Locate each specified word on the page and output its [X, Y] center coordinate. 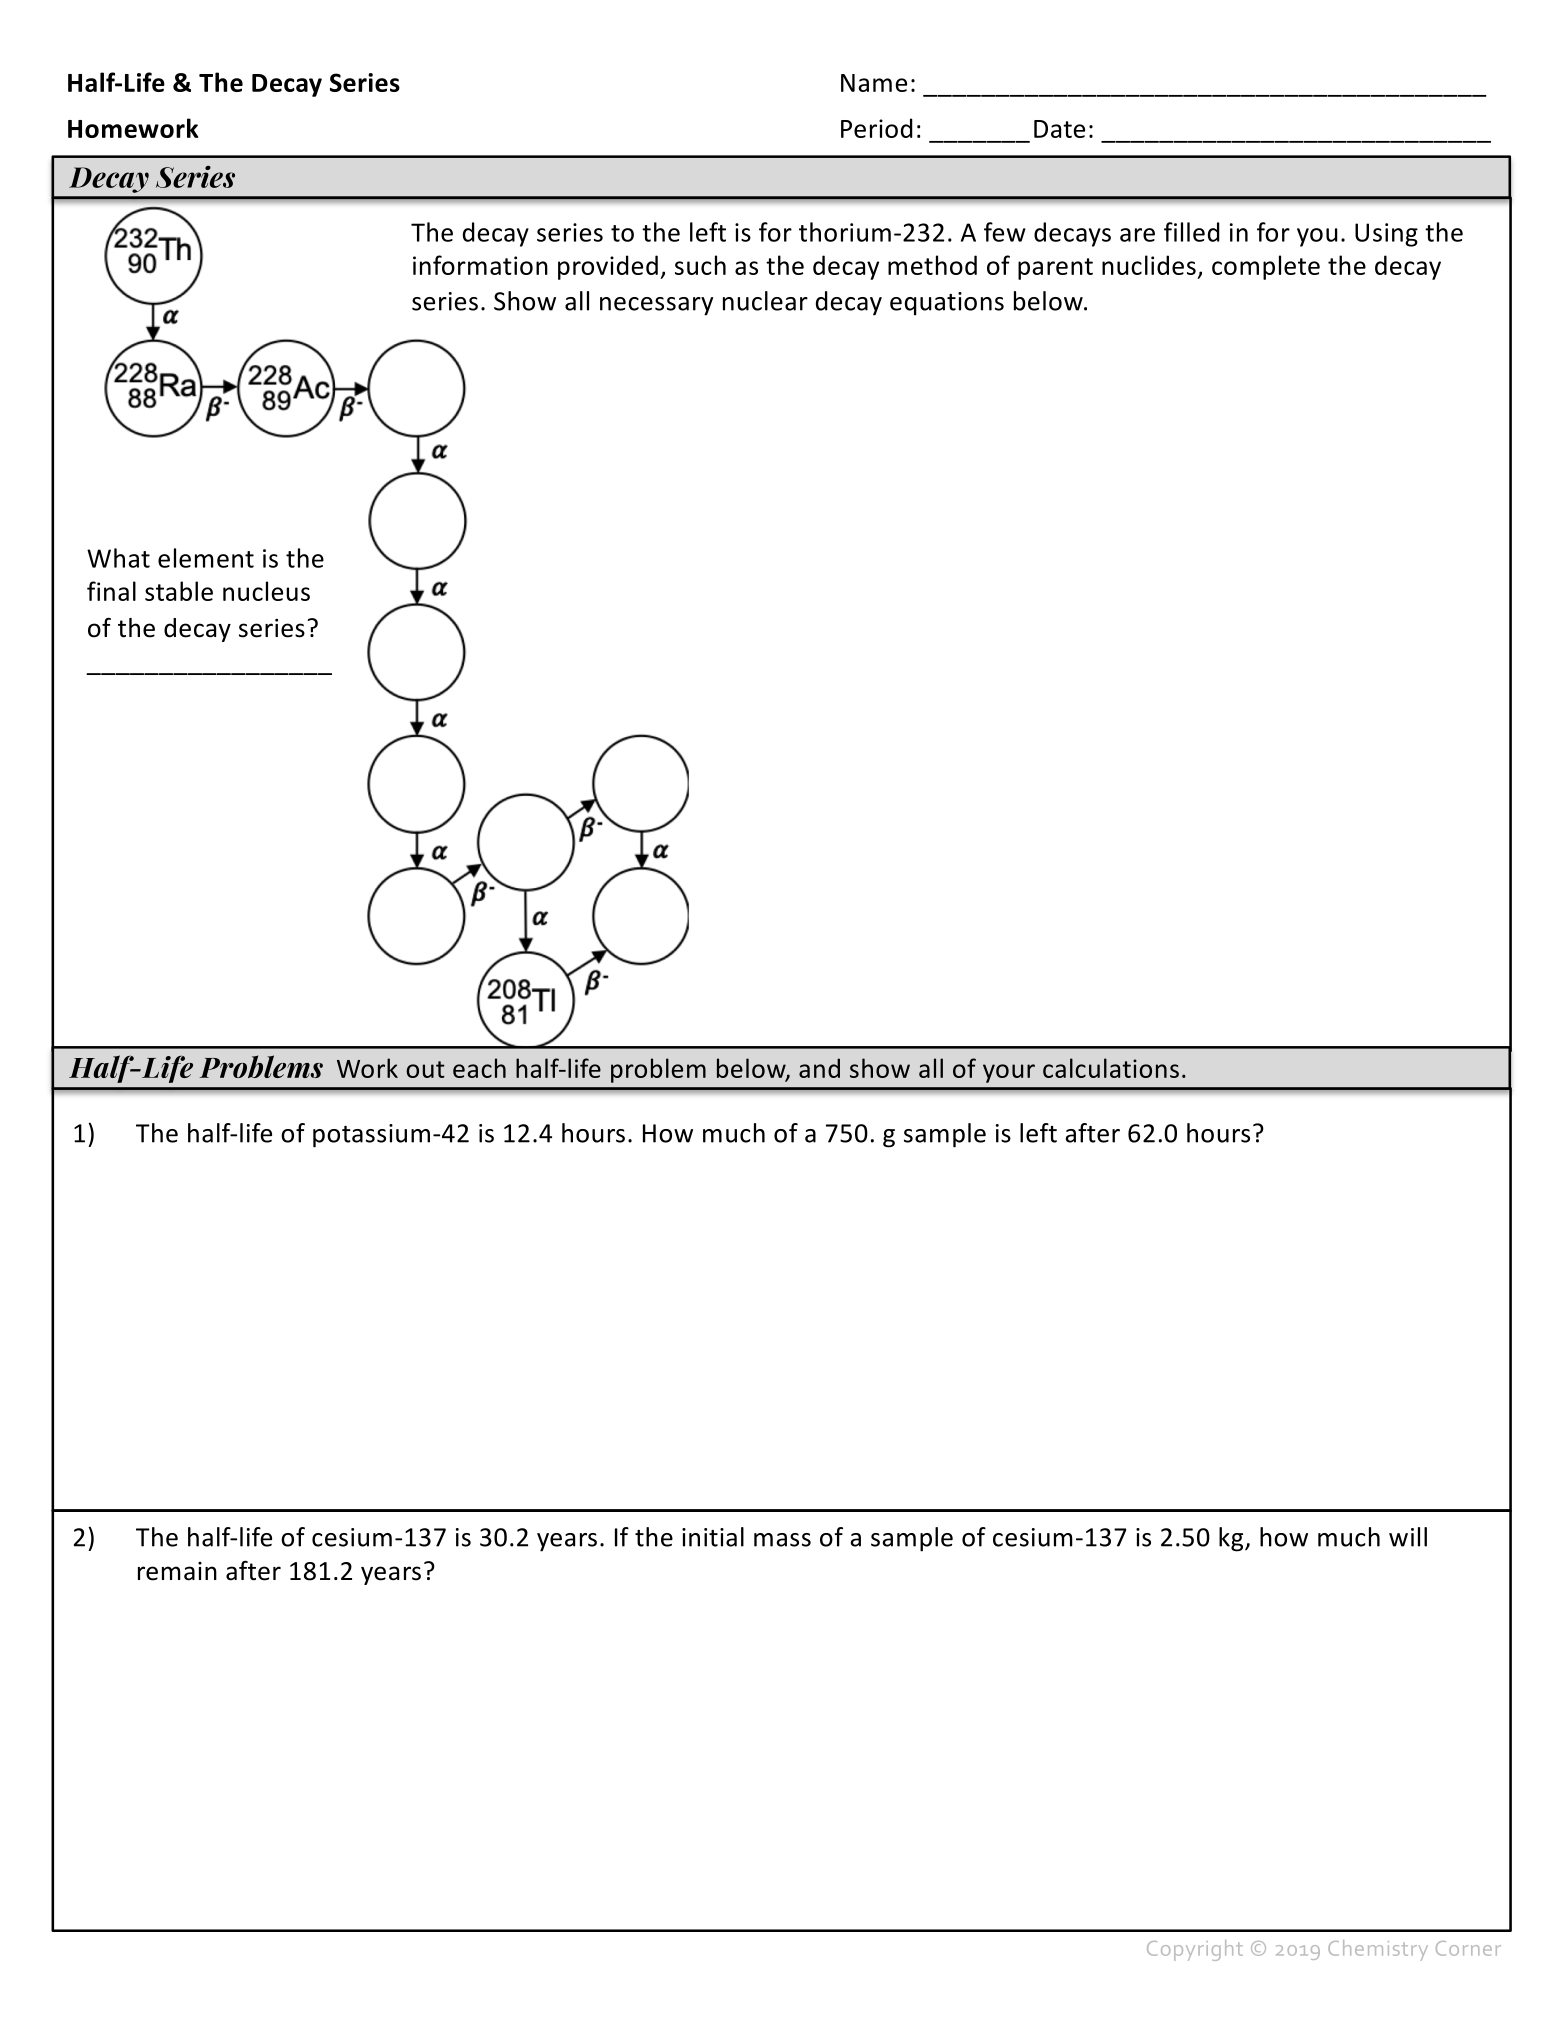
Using [1386, 235]
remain [177, 1571]
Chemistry [1378, 1950]
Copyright [1195, 1950]
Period [877, 128]
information [480, 265]
